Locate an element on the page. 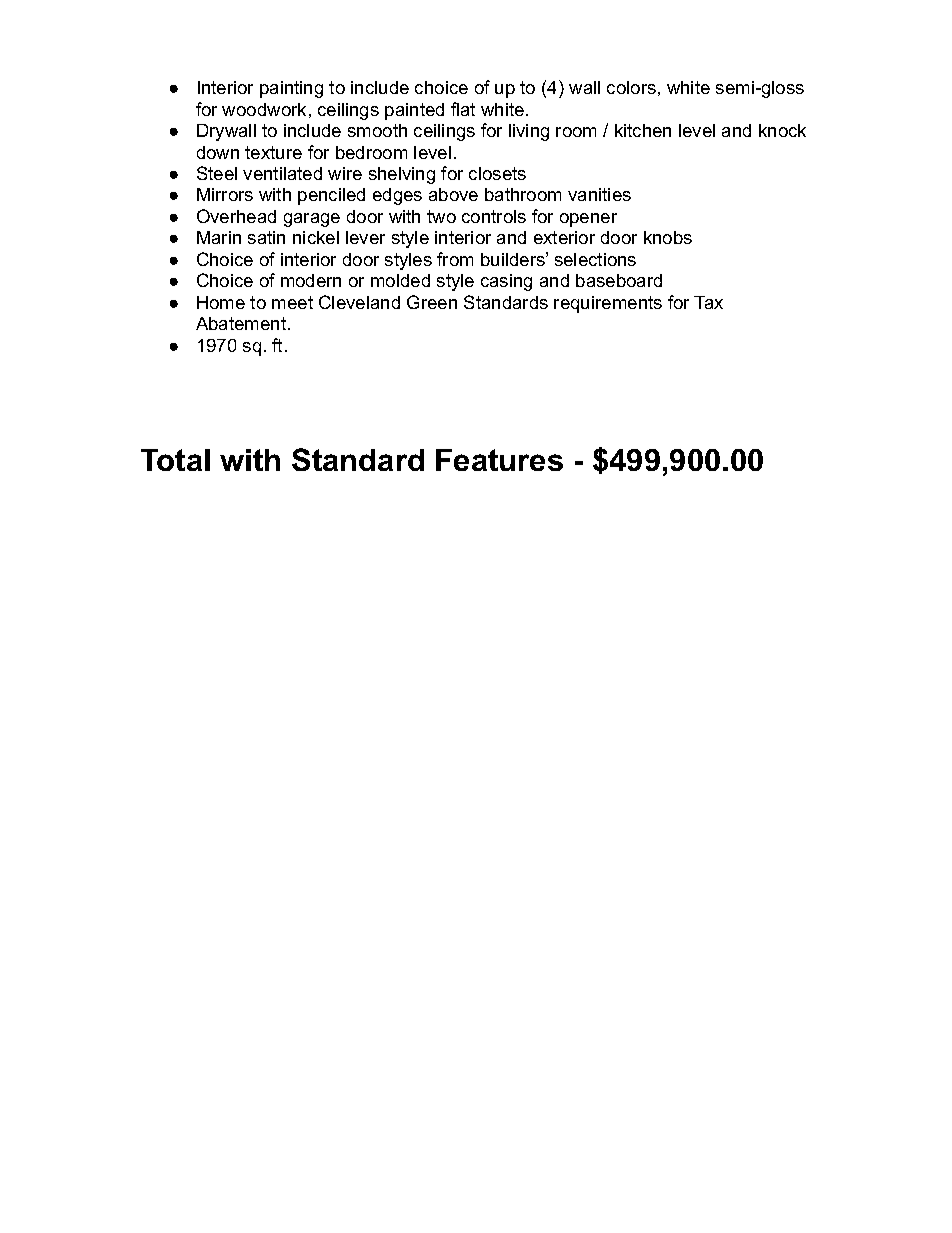 The image size is (952, 1233). Features is located at coordinates (499, 460).
